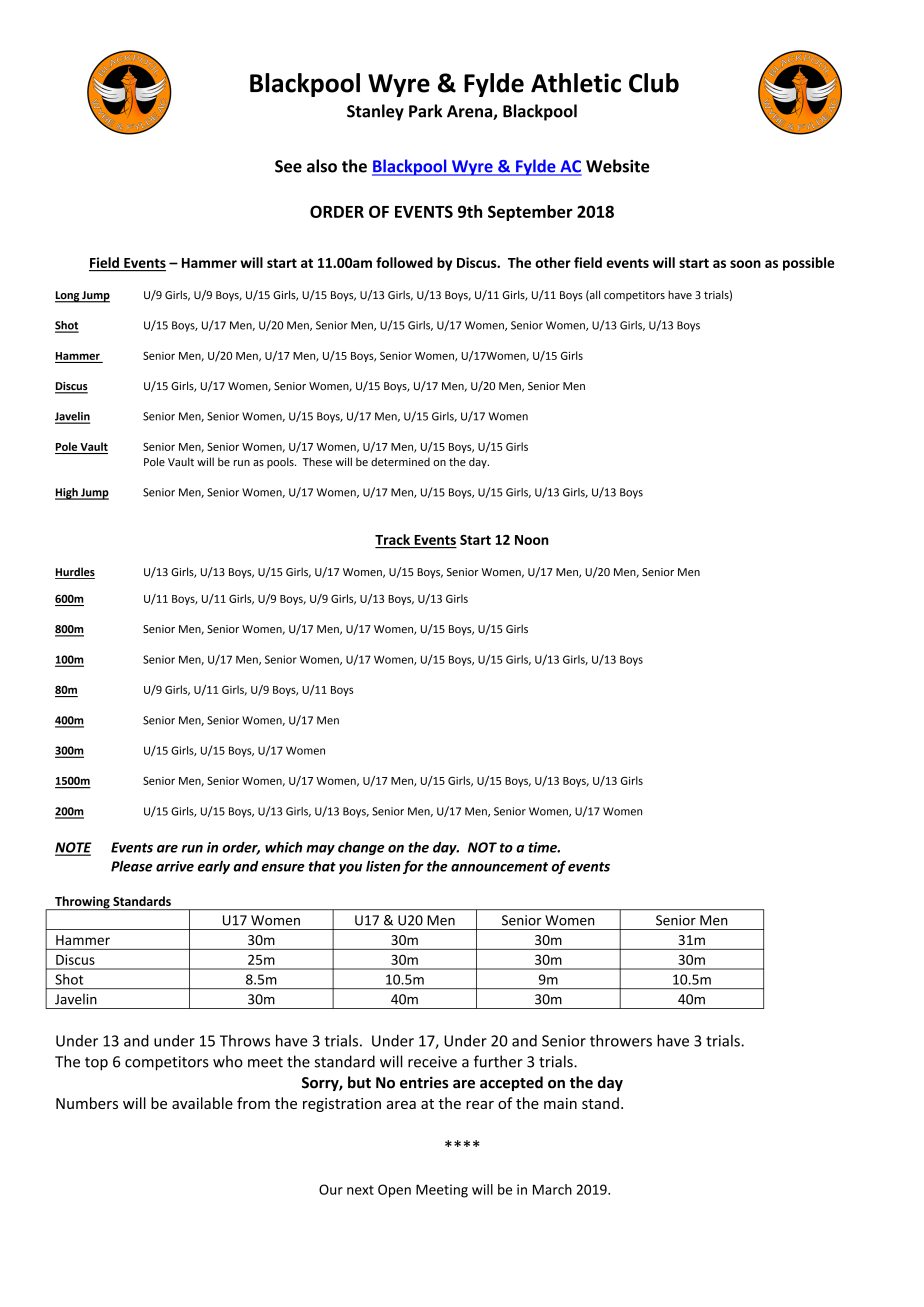 This screenshot has height=1307, width=924. What do you see at coordinates (75, 573) in the screenshot?
I see `Hurdles` at bounding box center [75, 573].
